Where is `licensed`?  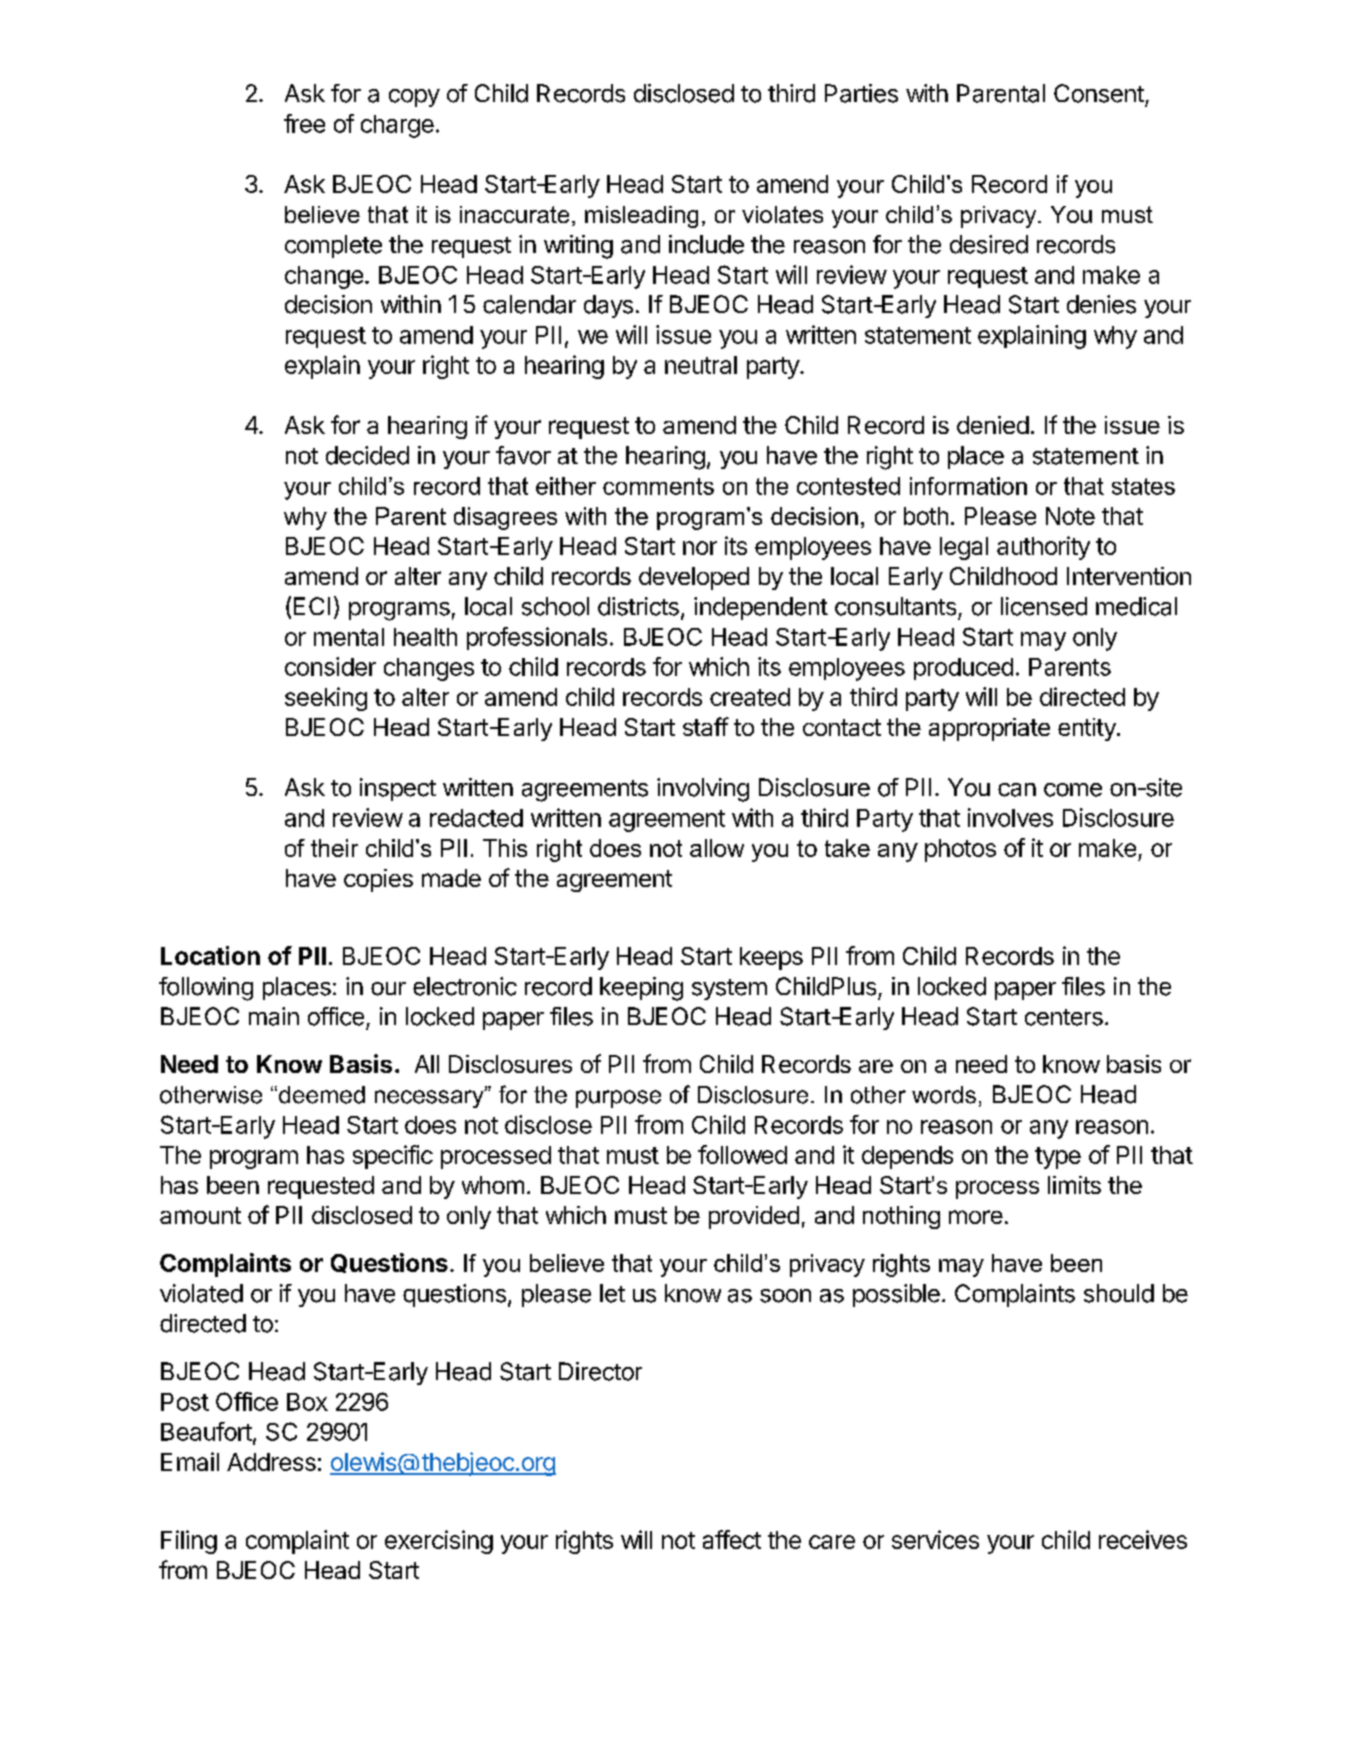 licensed is located at coordinates (1044, 606).
